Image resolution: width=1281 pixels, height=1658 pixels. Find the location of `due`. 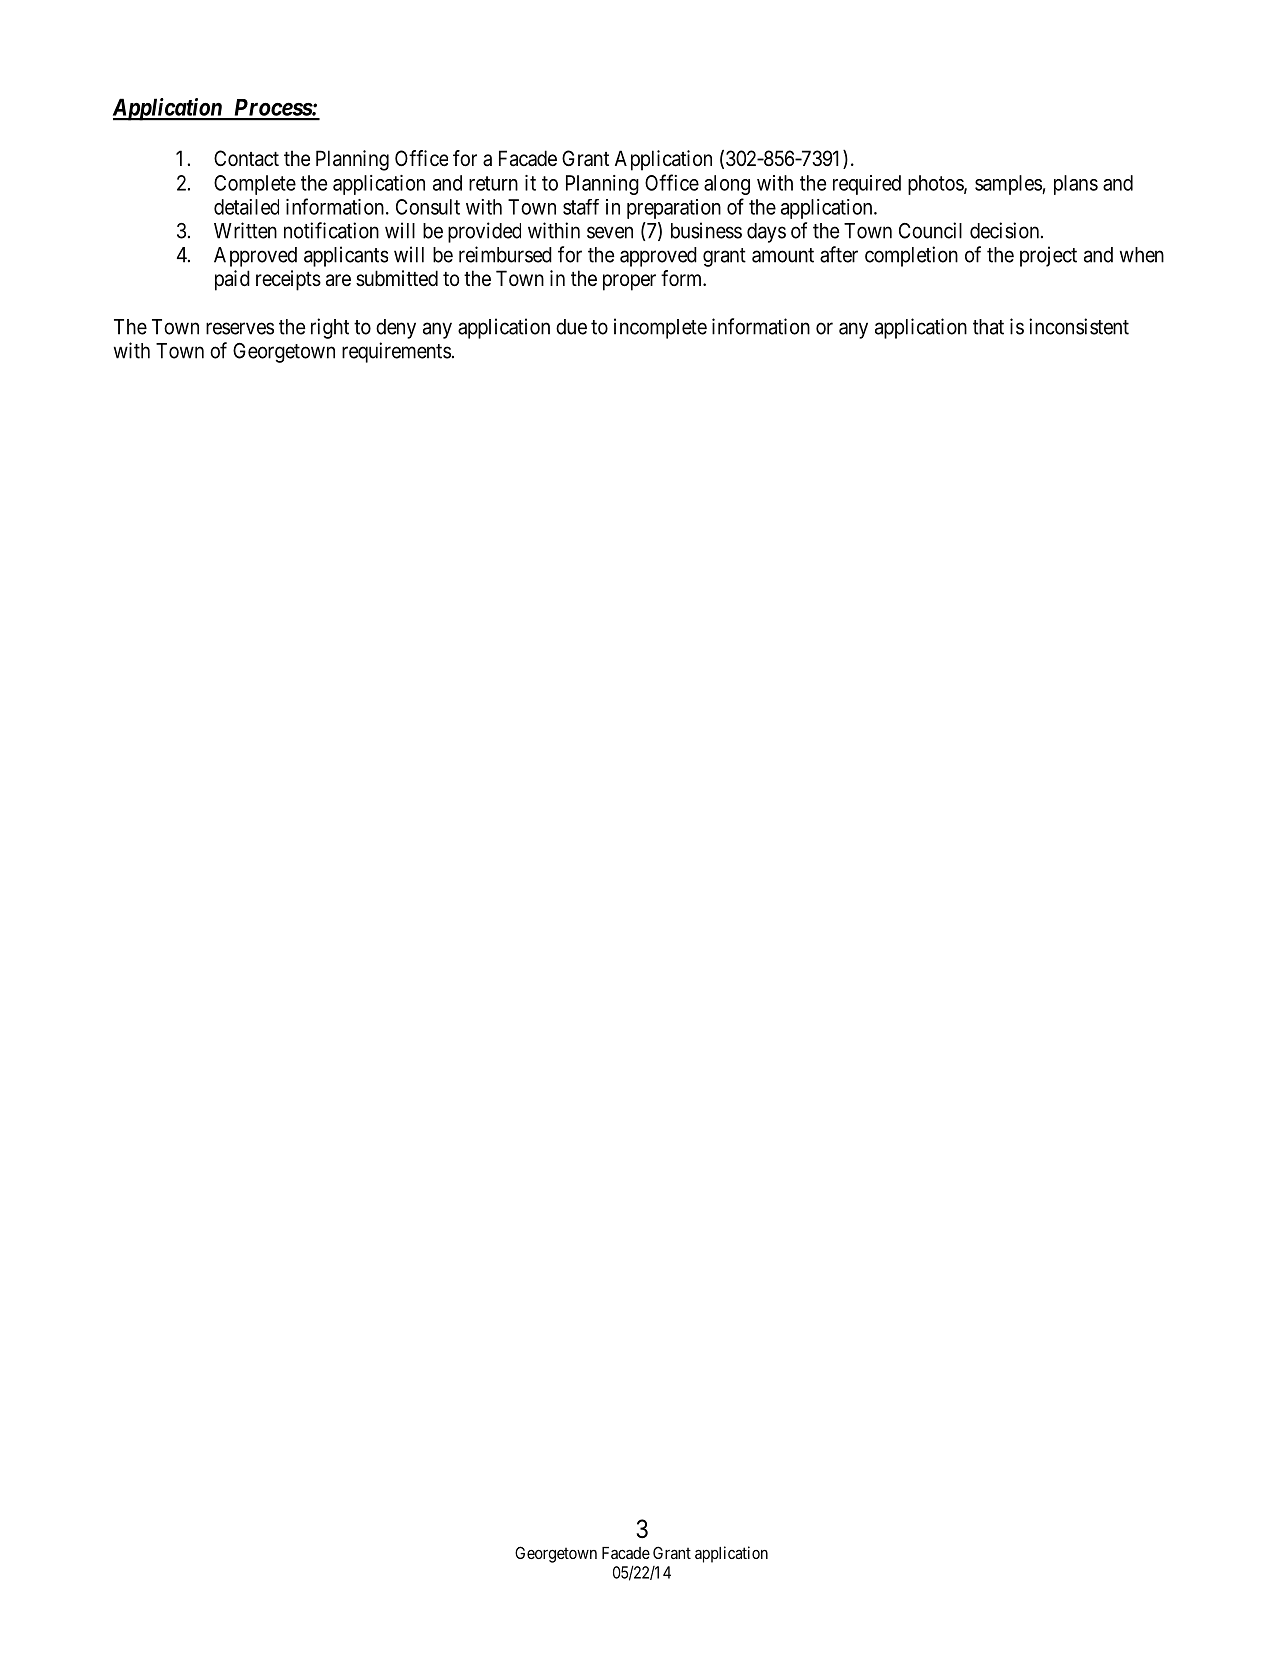

due is located at coordinates (571, 327).
